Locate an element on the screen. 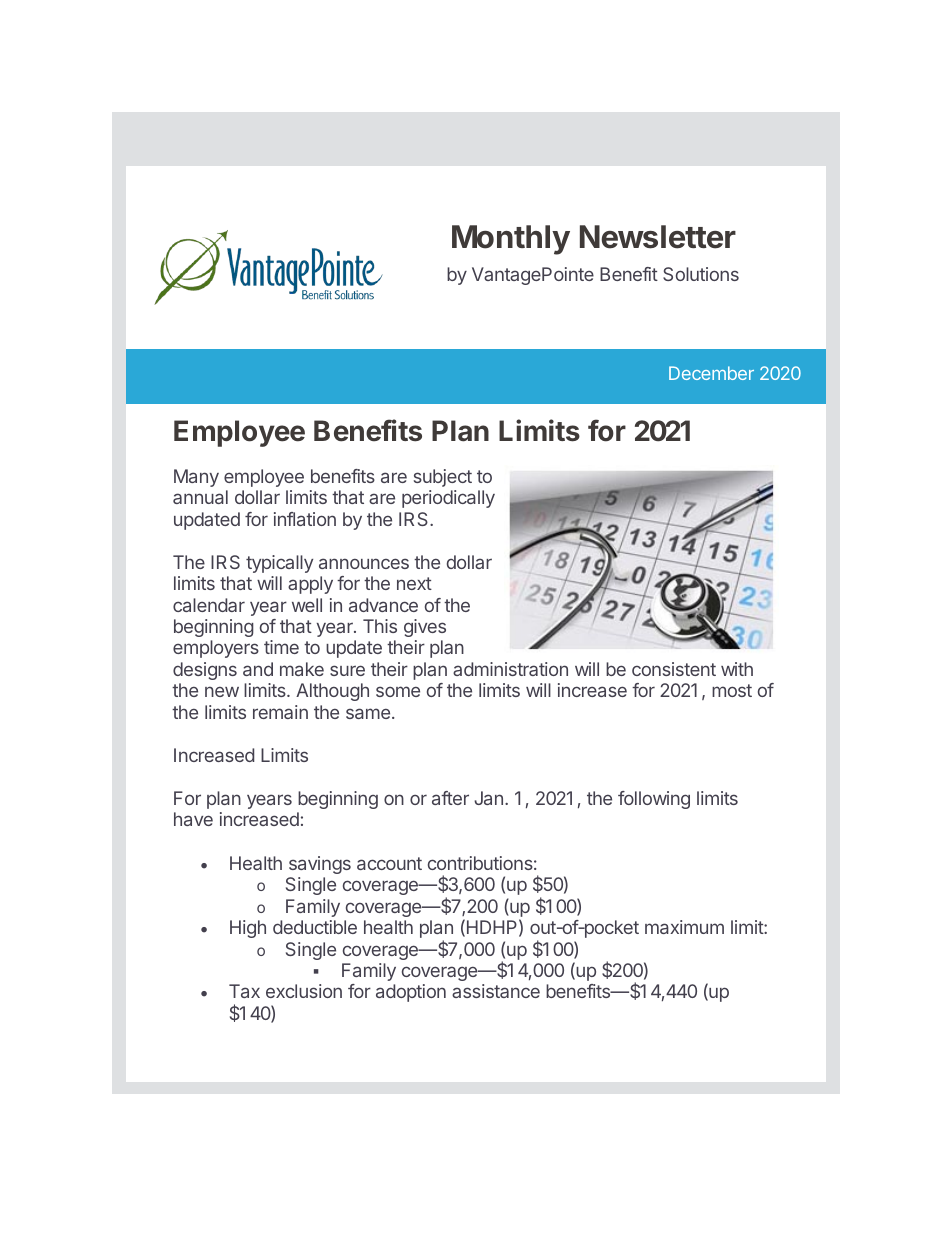 Image resolution: width=952 pixels, height=1233 pixels. Many is located at coordinates (196, 478).
